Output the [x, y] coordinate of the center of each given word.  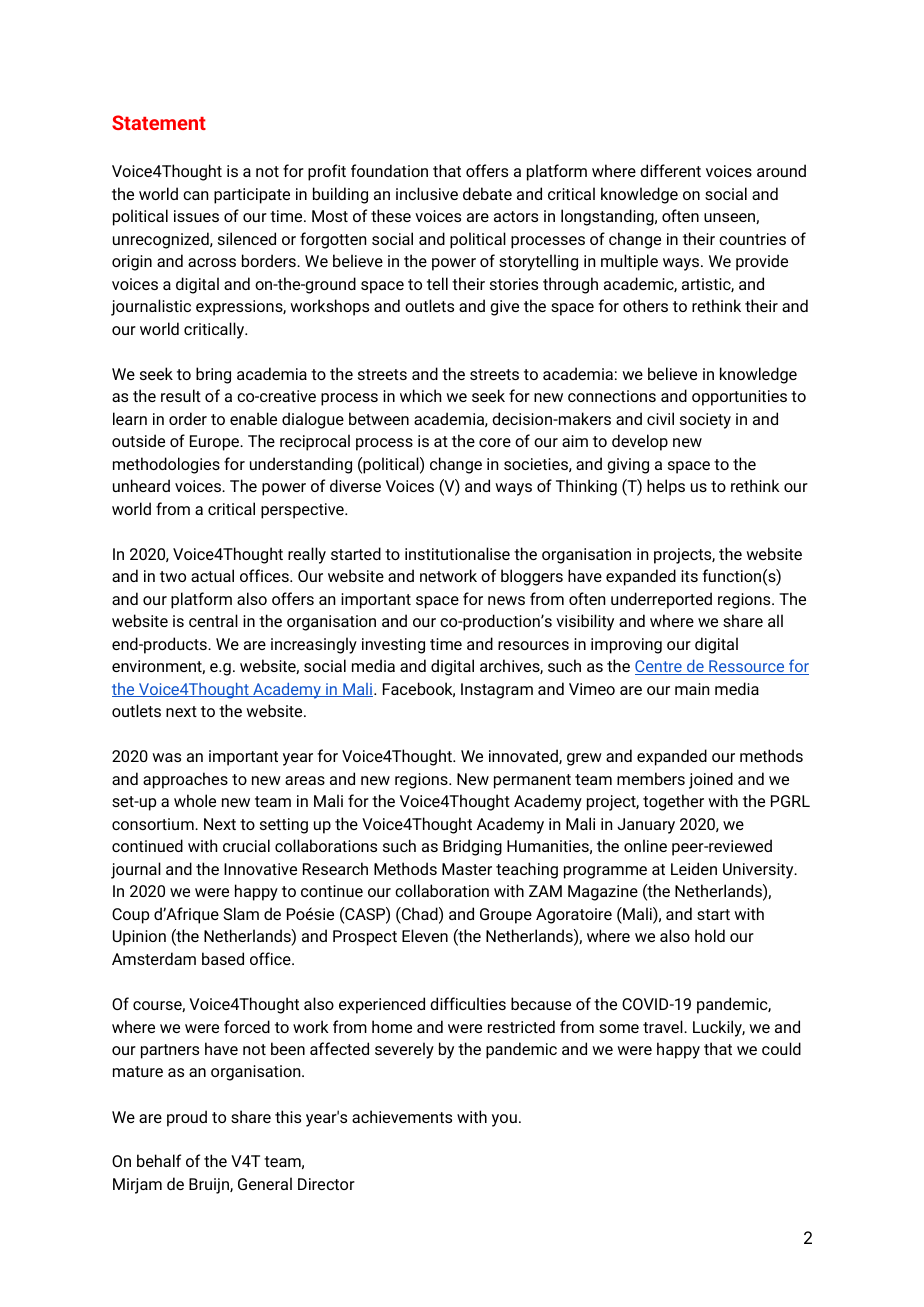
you [504, 1120]
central [213, 620]
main [692, 689]
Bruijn [210, 1186]
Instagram [497, 691]
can [195, 195]
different [670, 170]
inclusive [427, 193]
